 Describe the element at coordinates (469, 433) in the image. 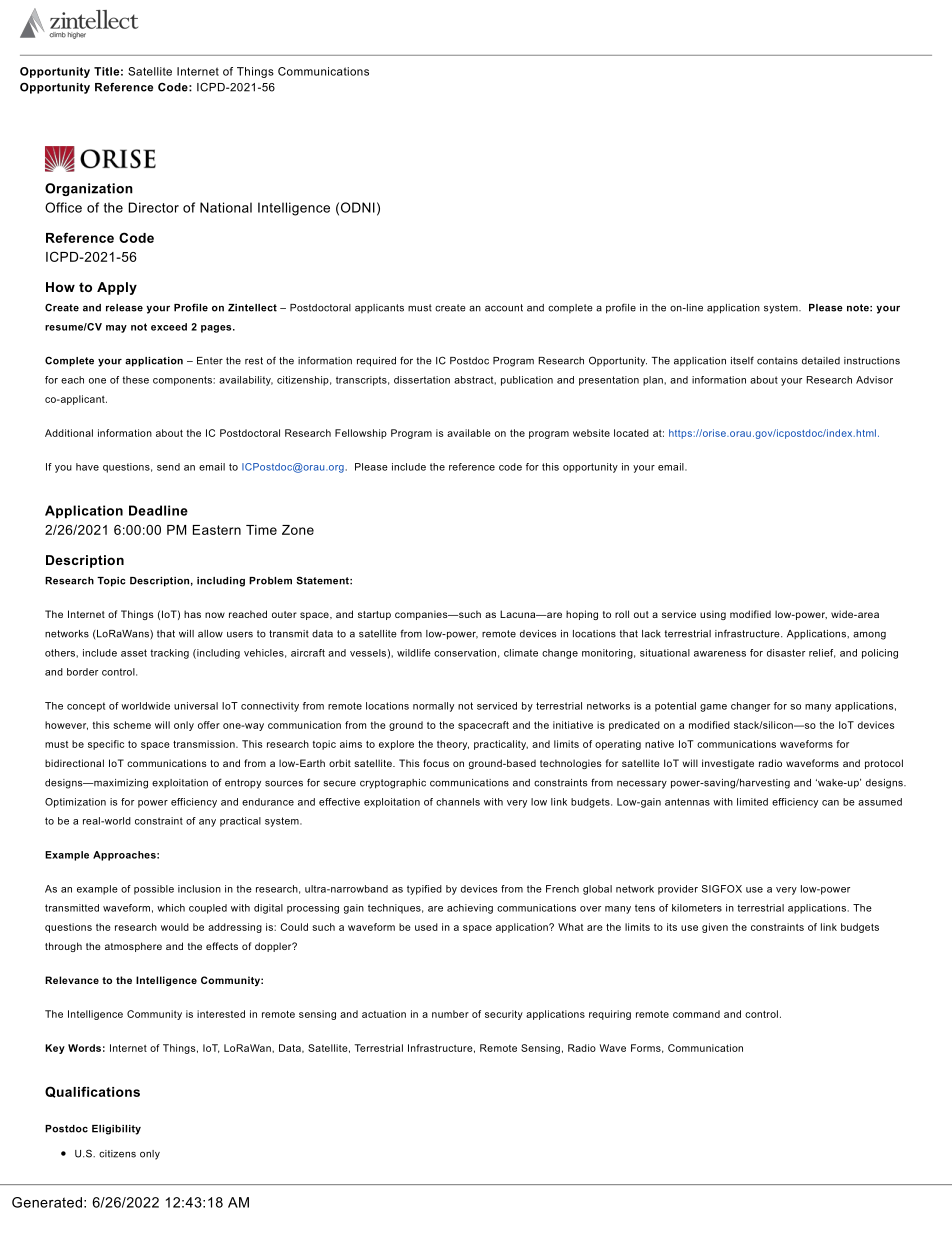

I see `available` at that location.
